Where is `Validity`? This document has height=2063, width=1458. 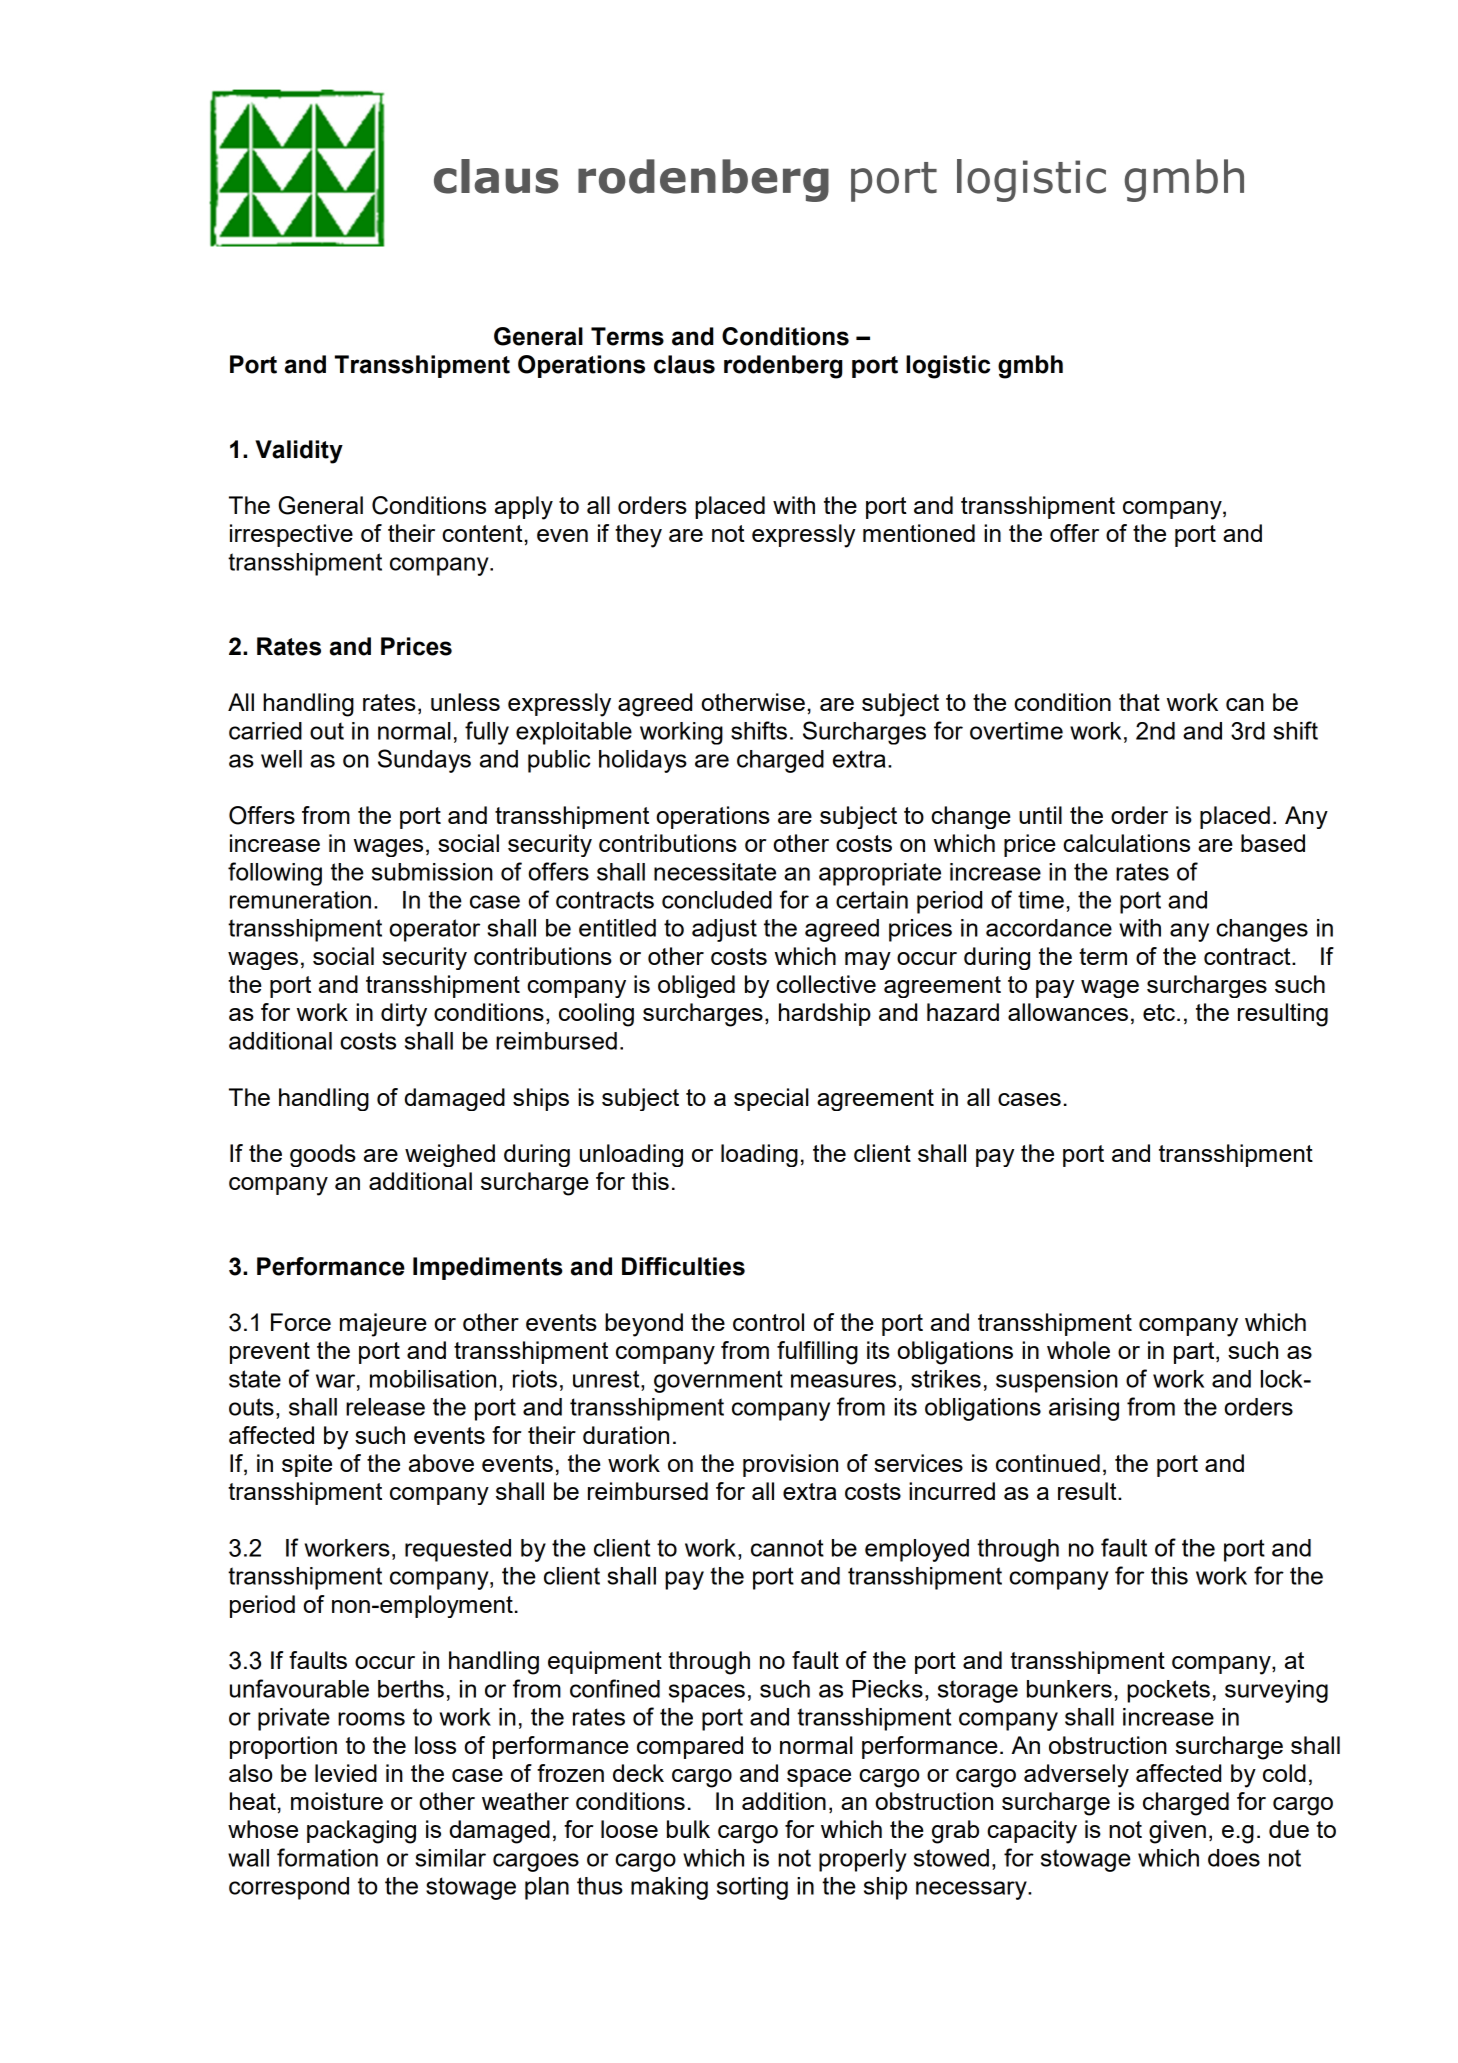
Validity is located at coordinates (299, 452).
